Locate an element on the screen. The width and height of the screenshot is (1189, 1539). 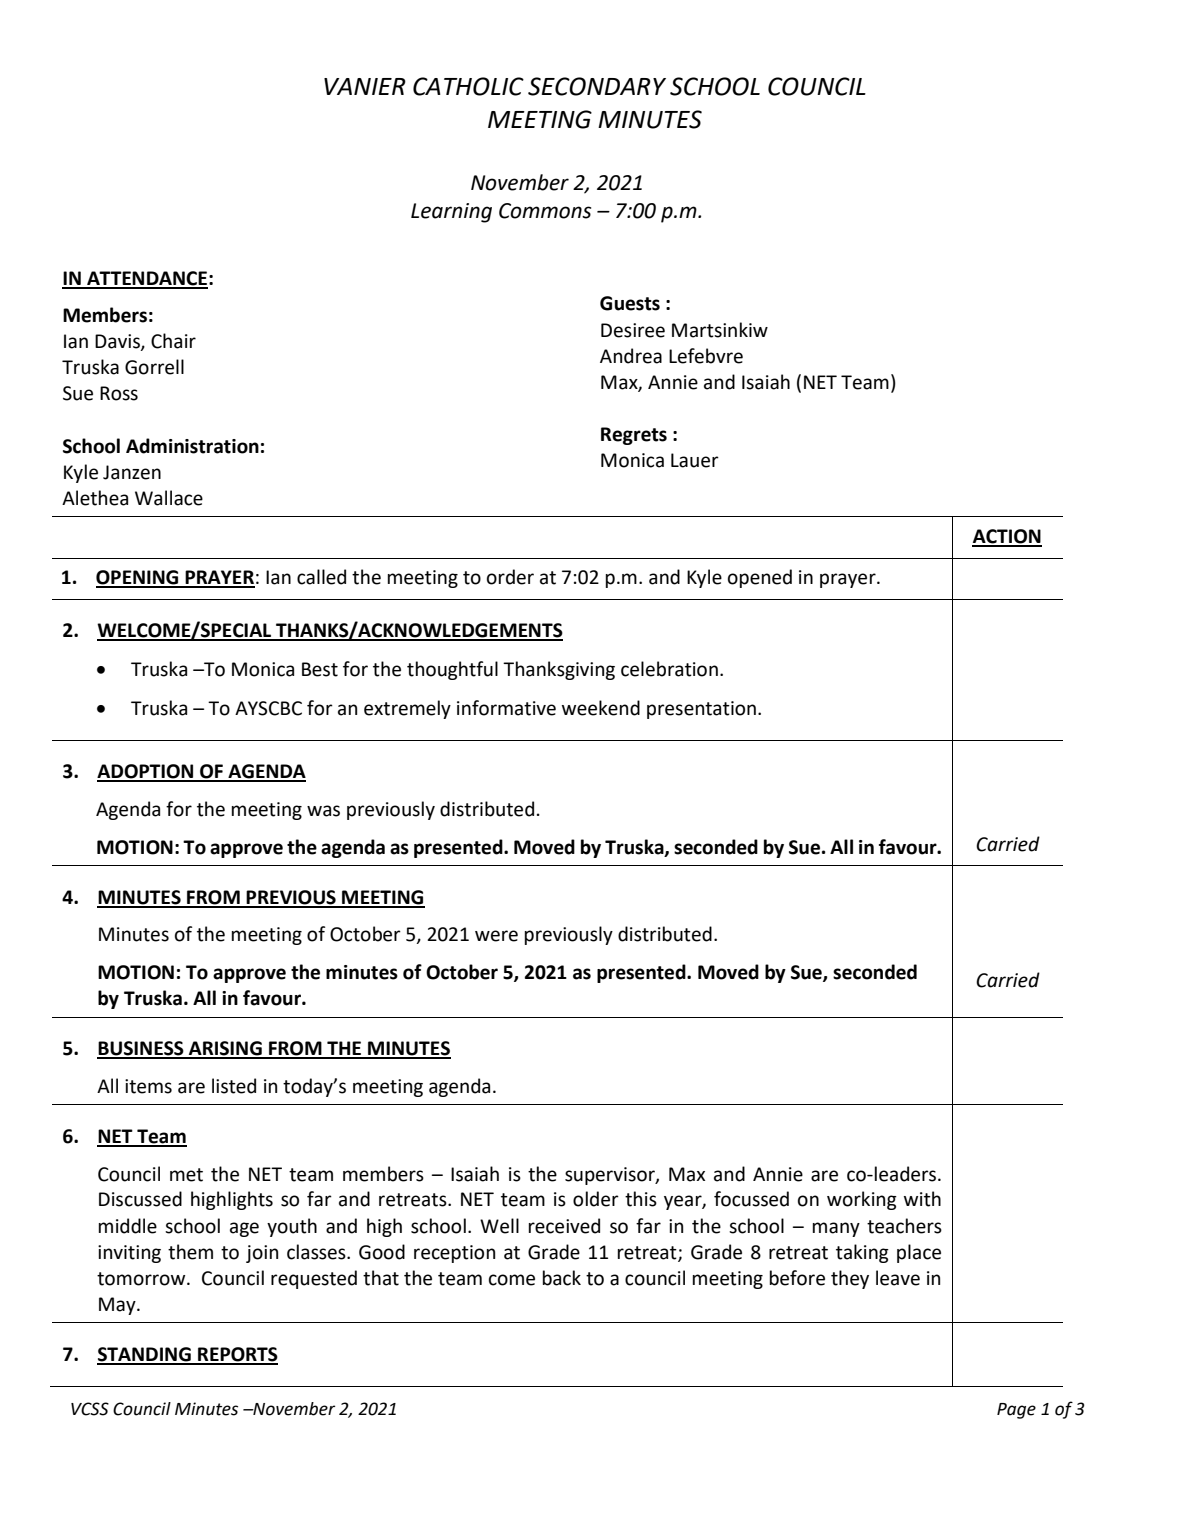
May is located at coordinates (118, 1306).
